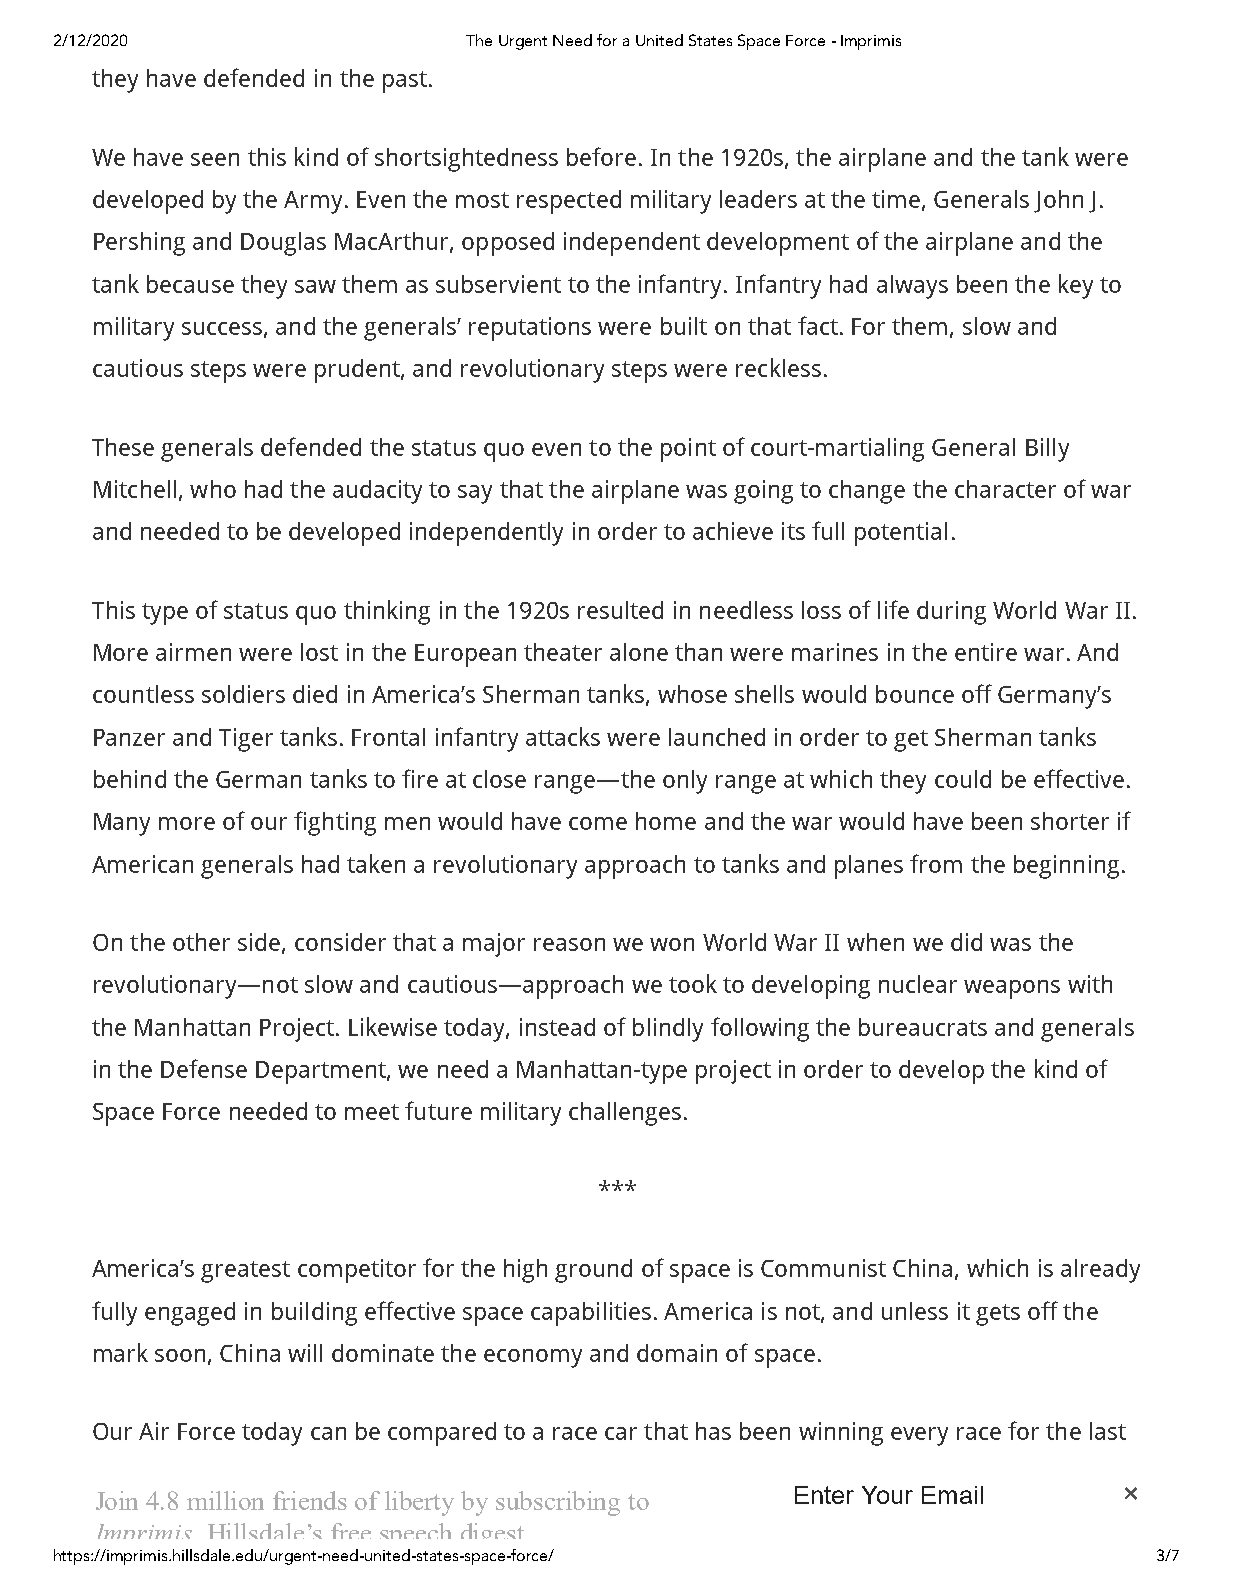  What do you see at coordinates (225, 1500) in the screenshot?
I see `million` at bounding box center [225, 1500].
